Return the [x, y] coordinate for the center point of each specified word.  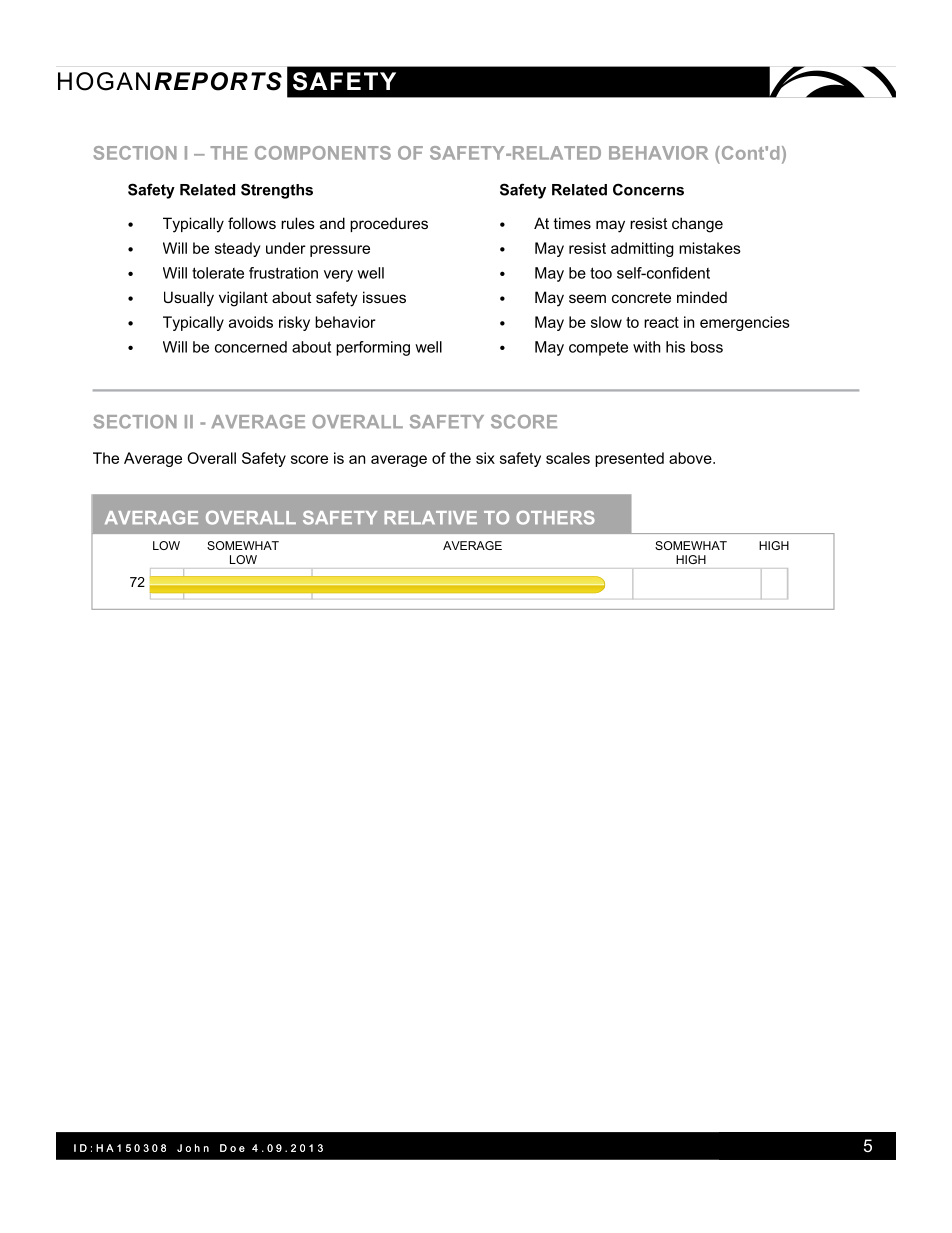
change [697, 225]
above [691, 458]
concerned [251, 347]
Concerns [648, 189]
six [485, 458]
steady [237, 249]
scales [568, 458]
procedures [389, 224]
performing [373, 348]
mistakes [710, 248]
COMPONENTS [323, 153]
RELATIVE [430, 517]
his [675, 347]
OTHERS [555, 518]
